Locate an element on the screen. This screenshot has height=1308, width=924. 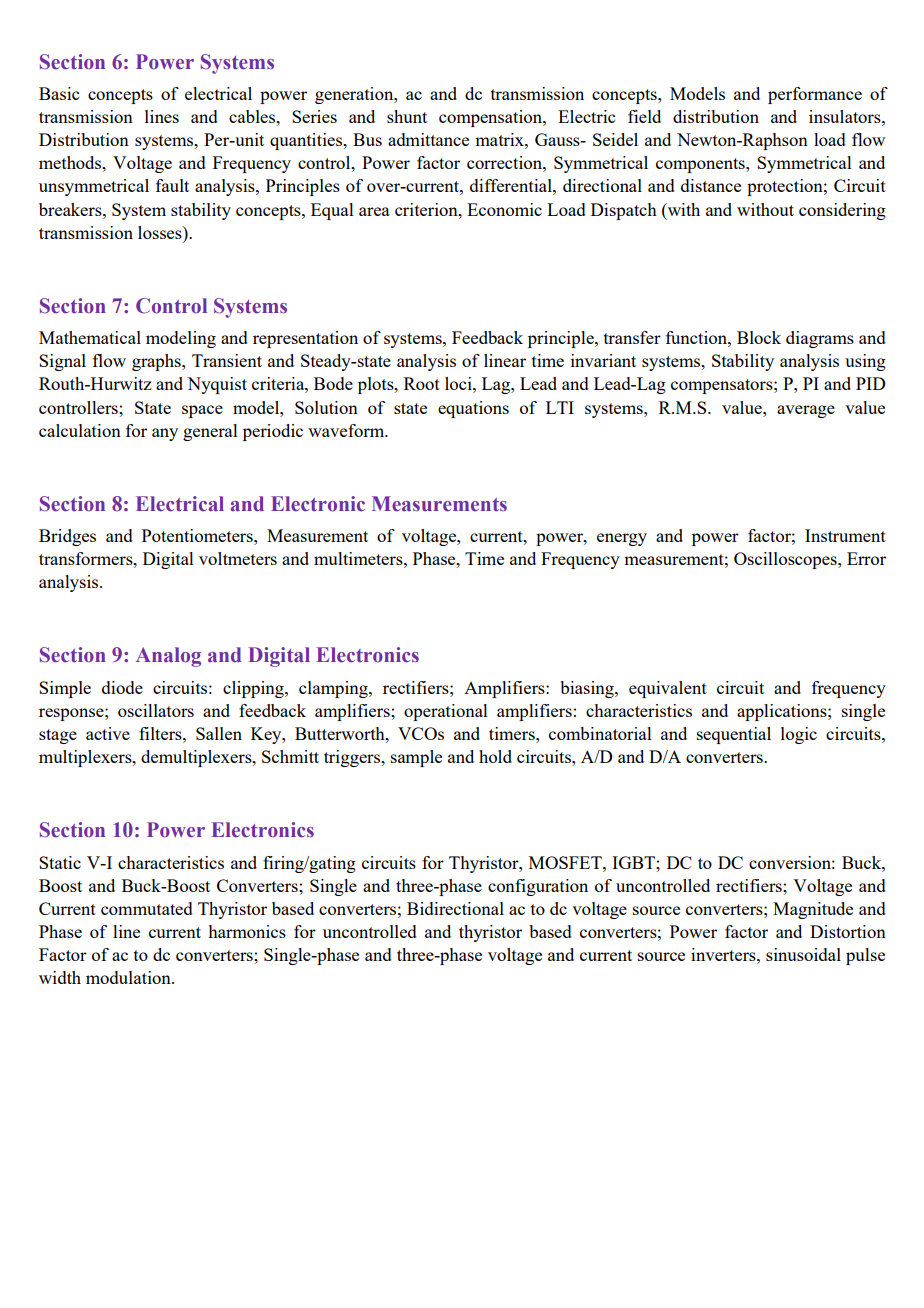
Root is located at coordinates (422, 383).
